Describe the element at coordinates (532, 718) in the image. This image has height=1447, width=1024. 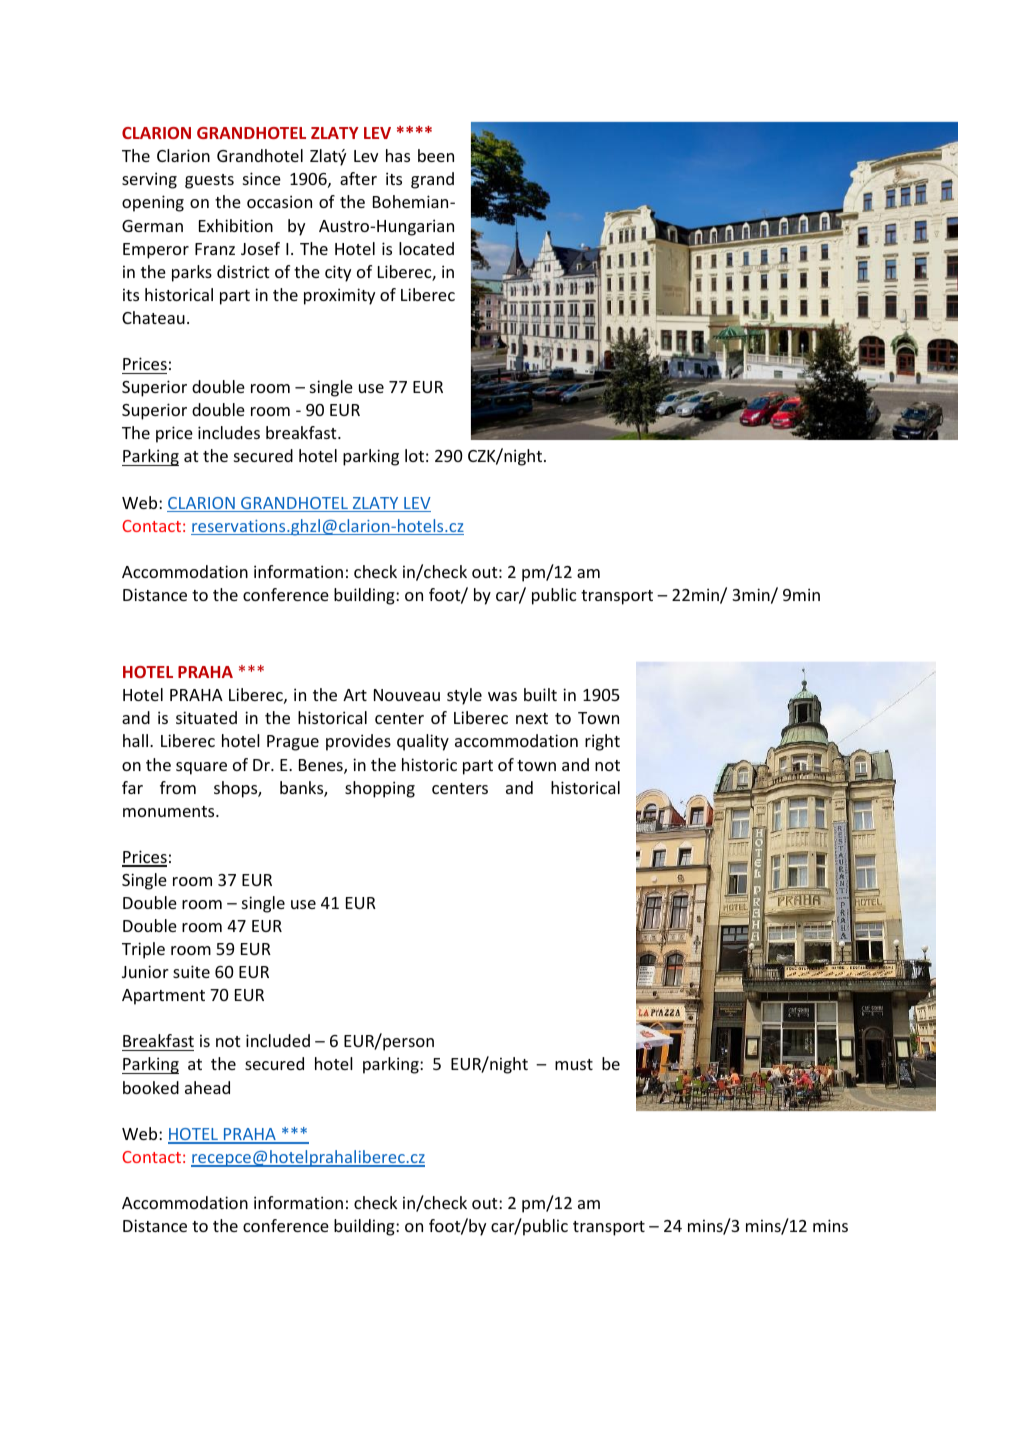
I see `next` at that location.
